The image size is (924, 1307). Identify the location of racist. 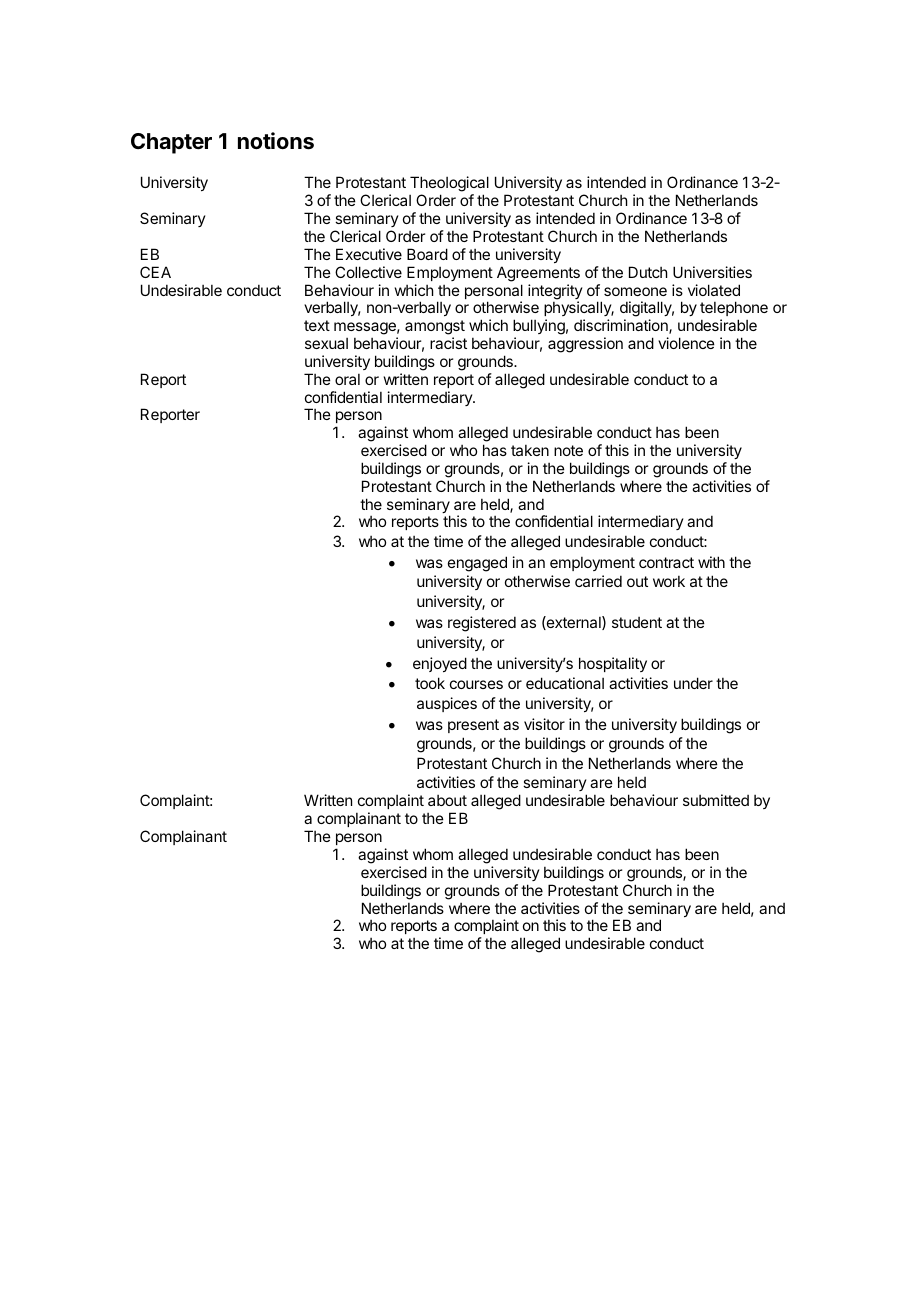
(448, 343).
